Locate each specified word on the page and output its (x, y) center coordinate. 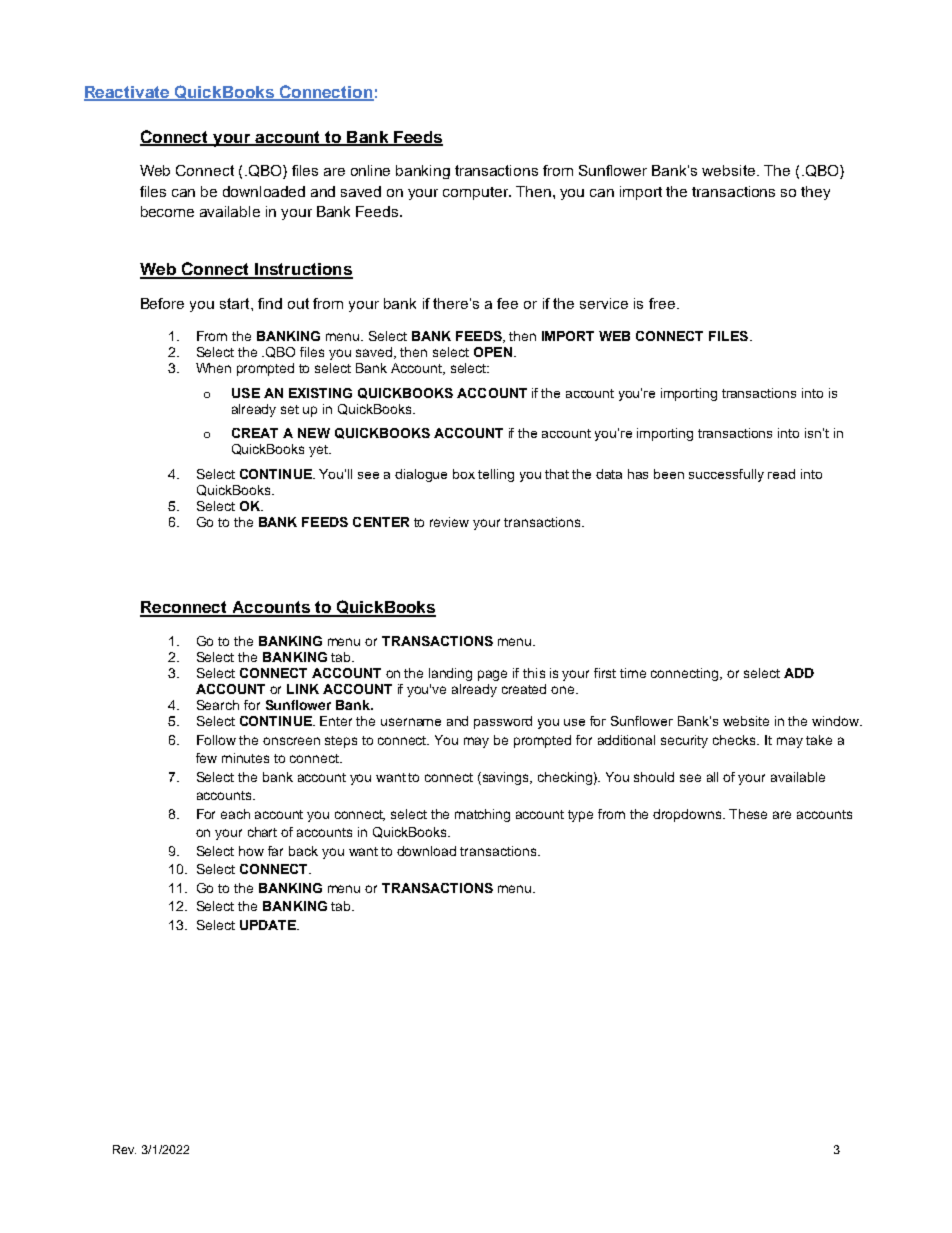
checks (735, 740)
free (662, 303)
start (236, 303)
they (815, 193)
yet (320, 451)
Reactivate (128, 93)
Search (218, 705)
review (449, 522)
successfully (726, 475)
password (503, 722)
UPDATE (269, 925)
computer (476, 193)
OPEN (493, 352)
